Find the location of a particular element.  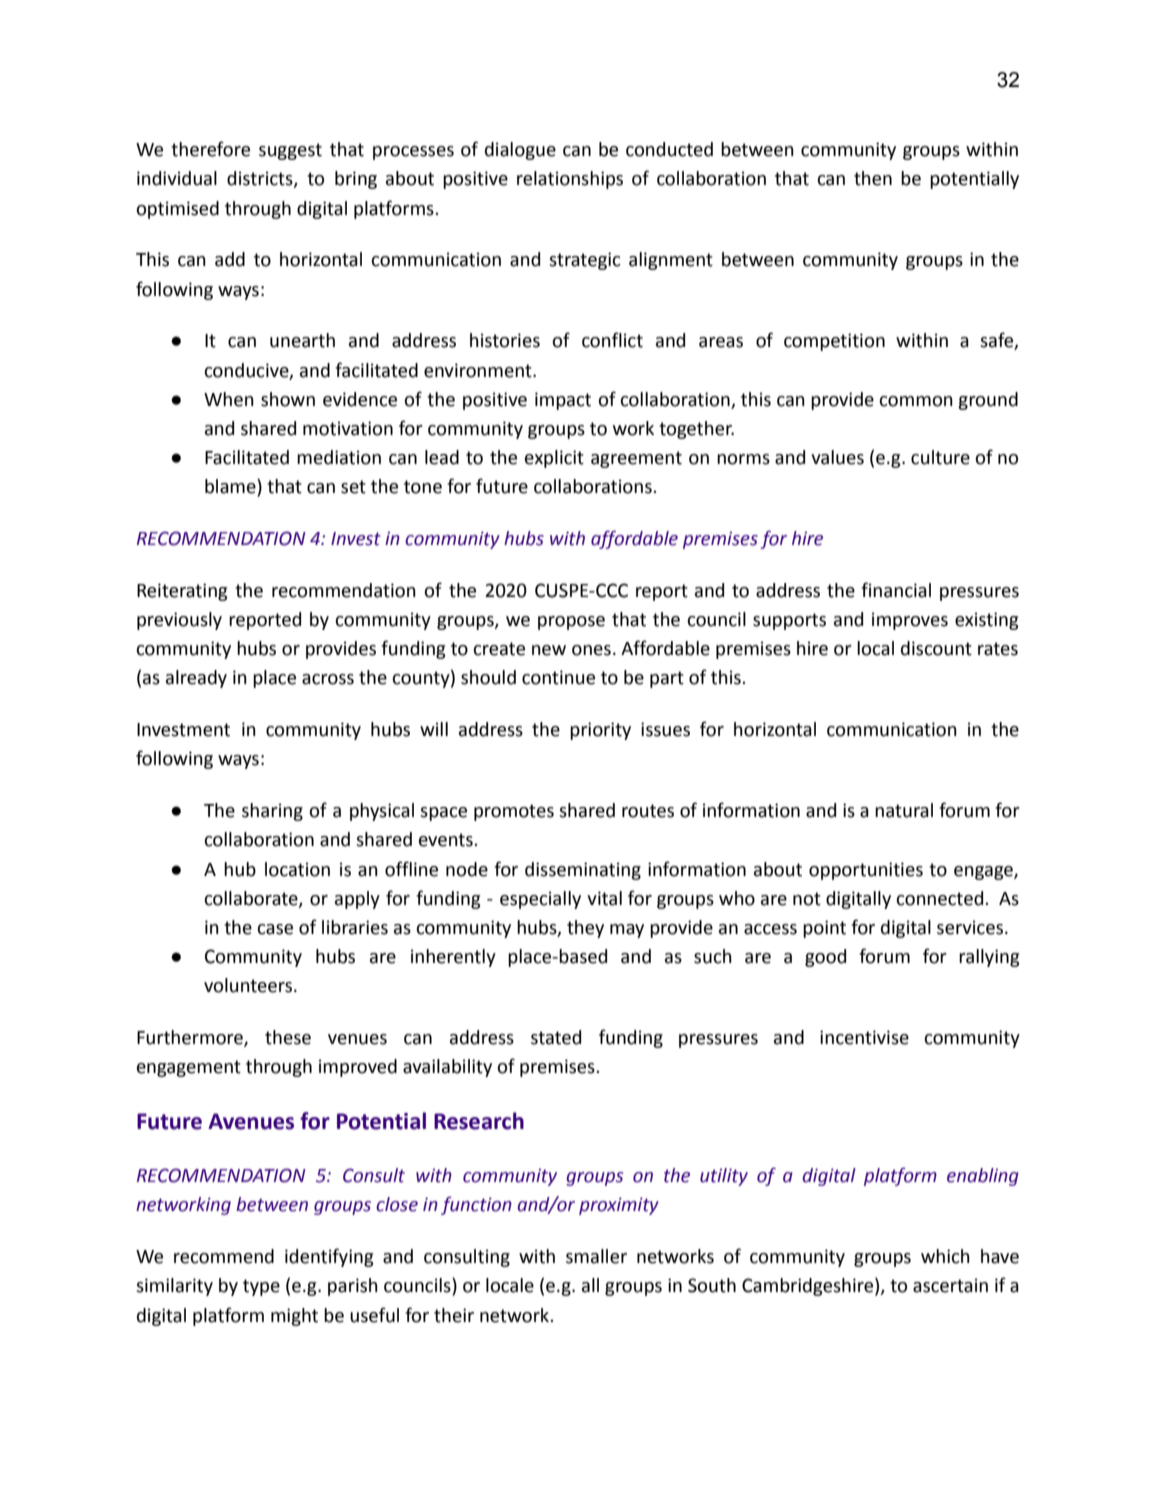

connected is located at coordinates (941, 898).
